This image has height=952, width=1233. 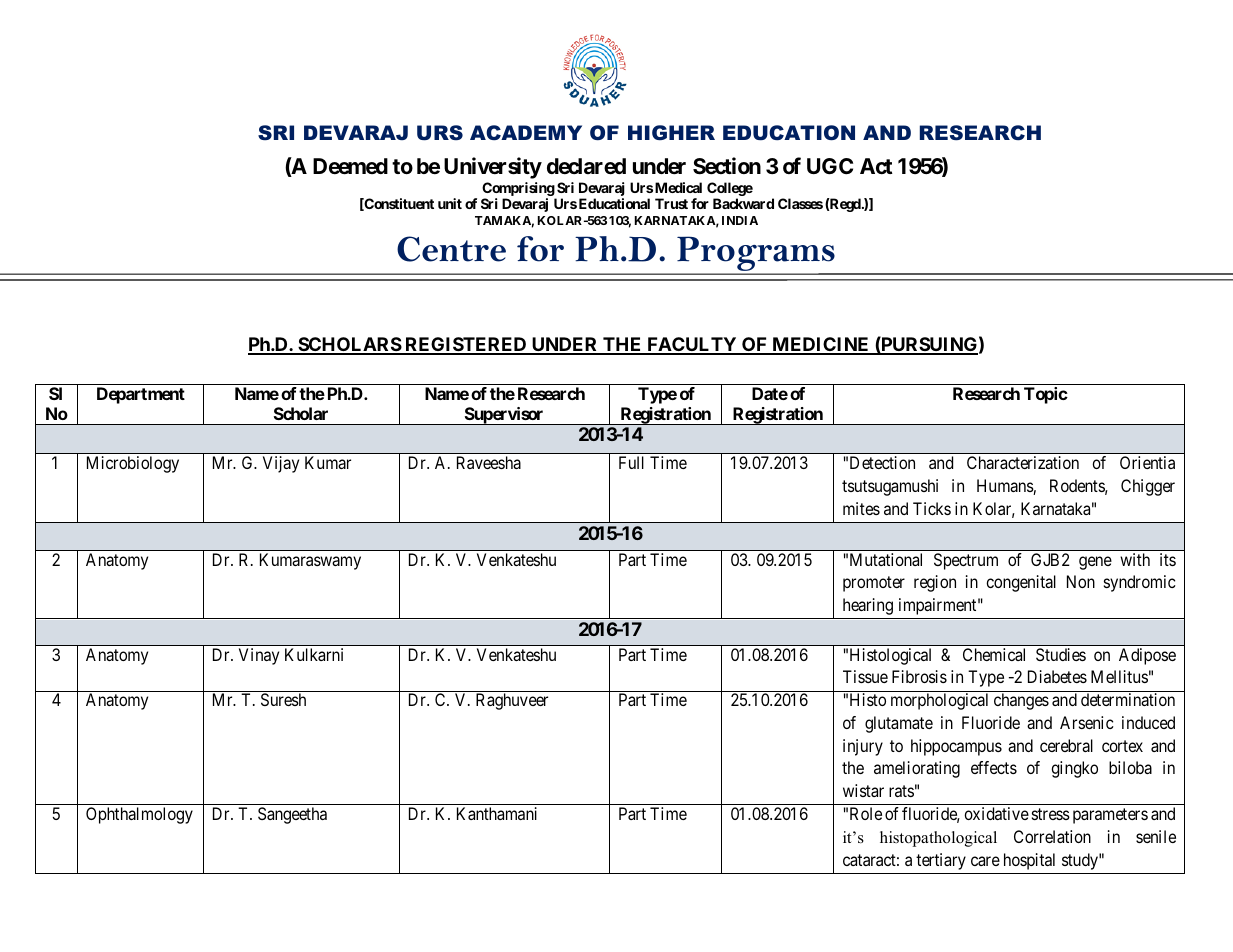 I want to click on wistar, so click(x=863, y=790).
